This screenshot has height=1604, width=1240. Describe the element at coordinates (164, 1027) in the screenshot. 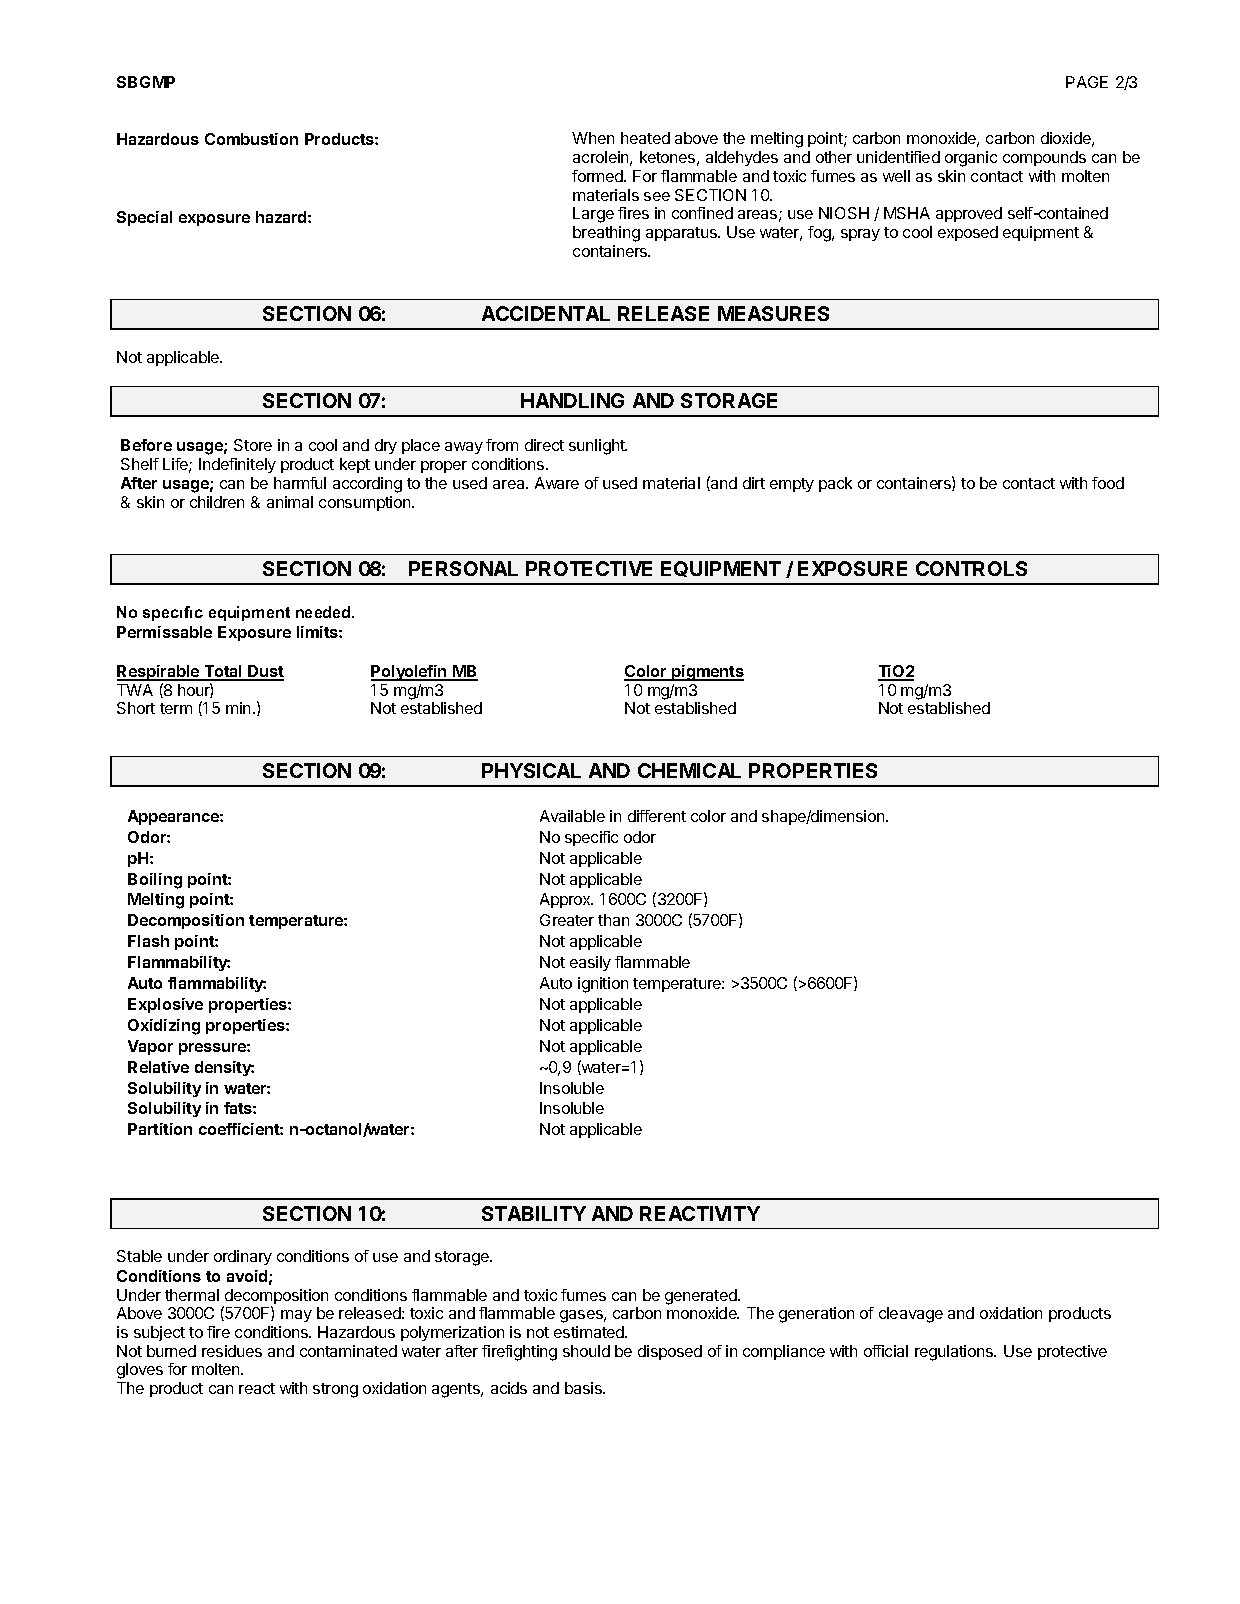

I see `Oxidizing` at that location.
